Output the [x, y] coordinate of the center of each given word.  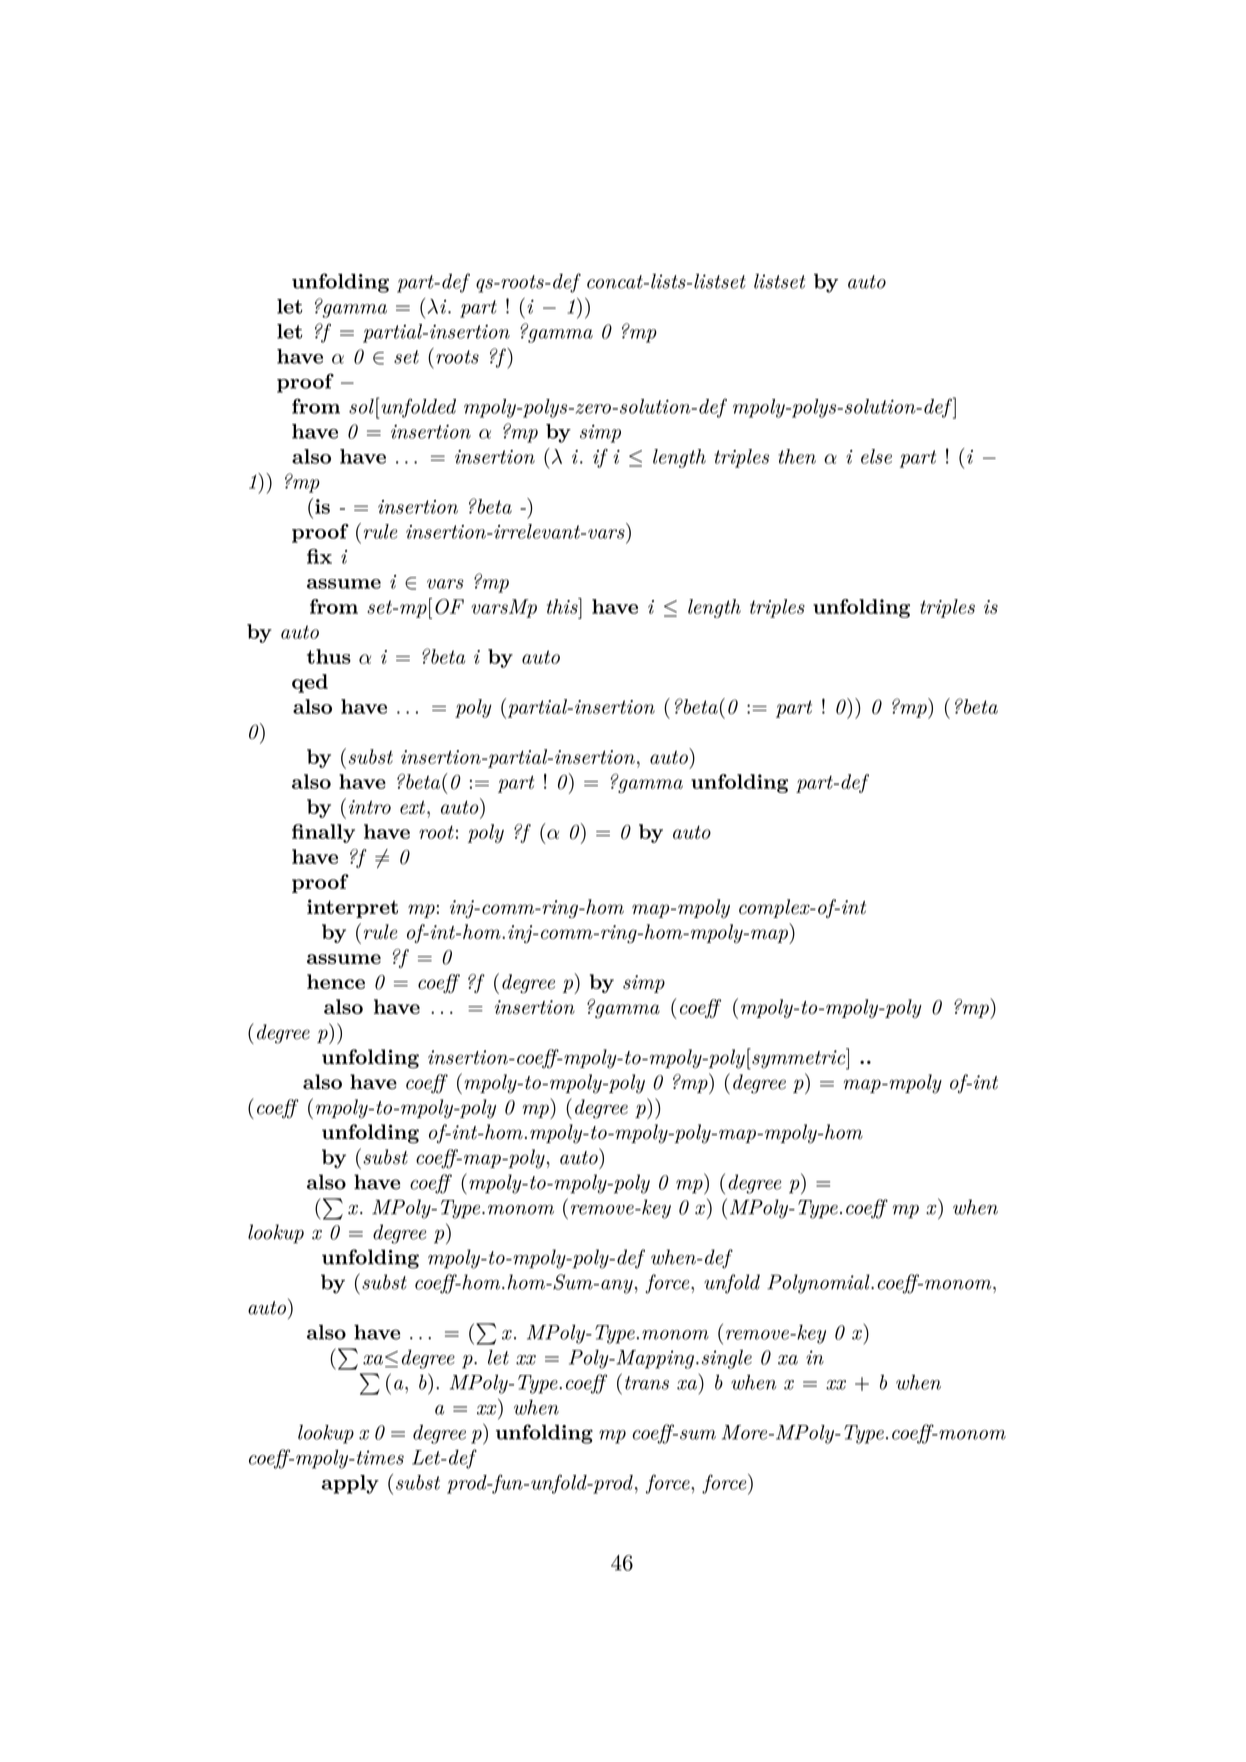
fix [319, 556]
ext [414, 807]
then [797, 456]
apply [350, 1484]
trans [647, 1383]
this [563, 606]
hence [336, 981]
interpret [352, 908]
